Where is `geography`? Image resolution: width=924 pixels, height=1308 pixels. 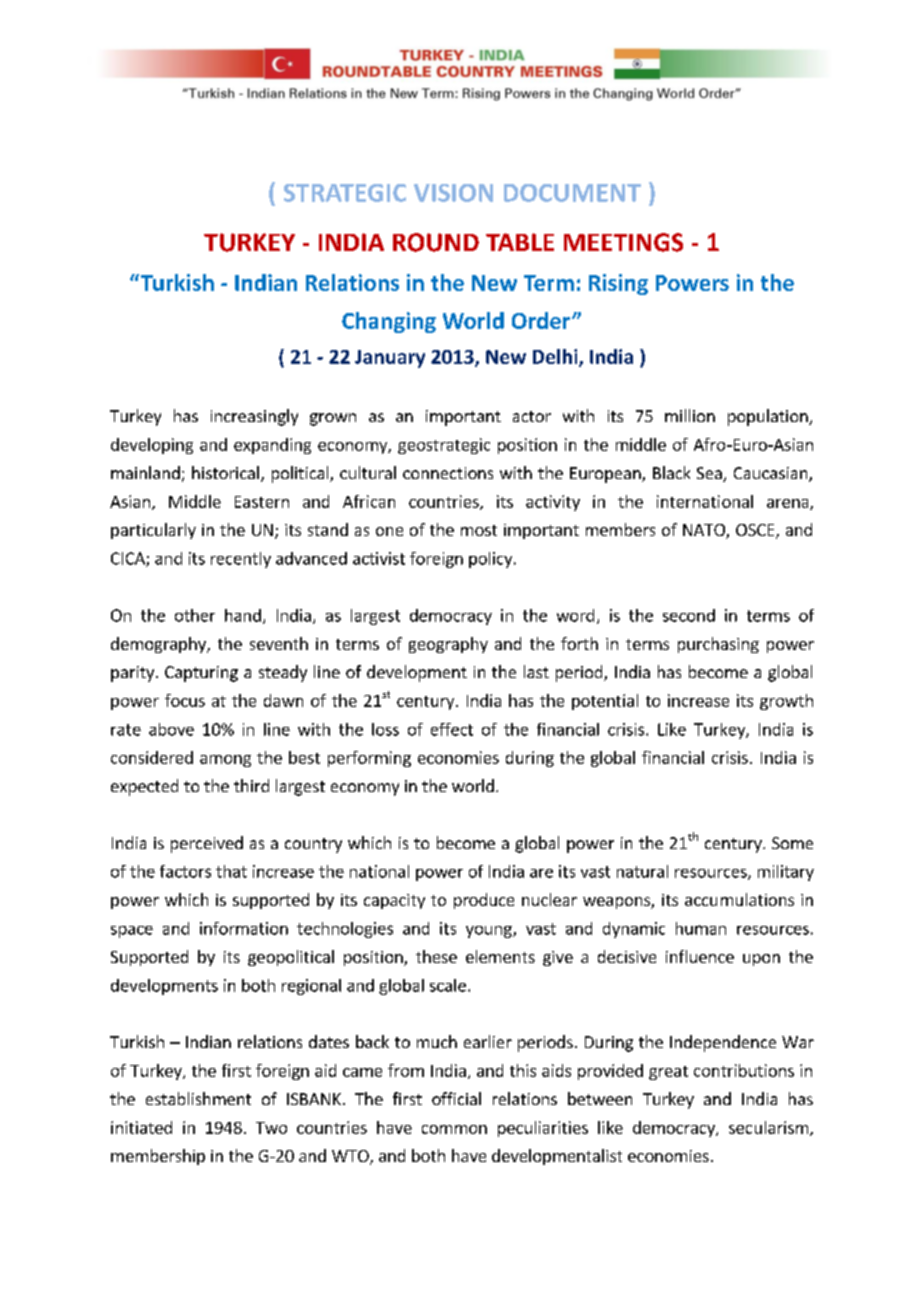
geography is located at coordinates (448, 645).
